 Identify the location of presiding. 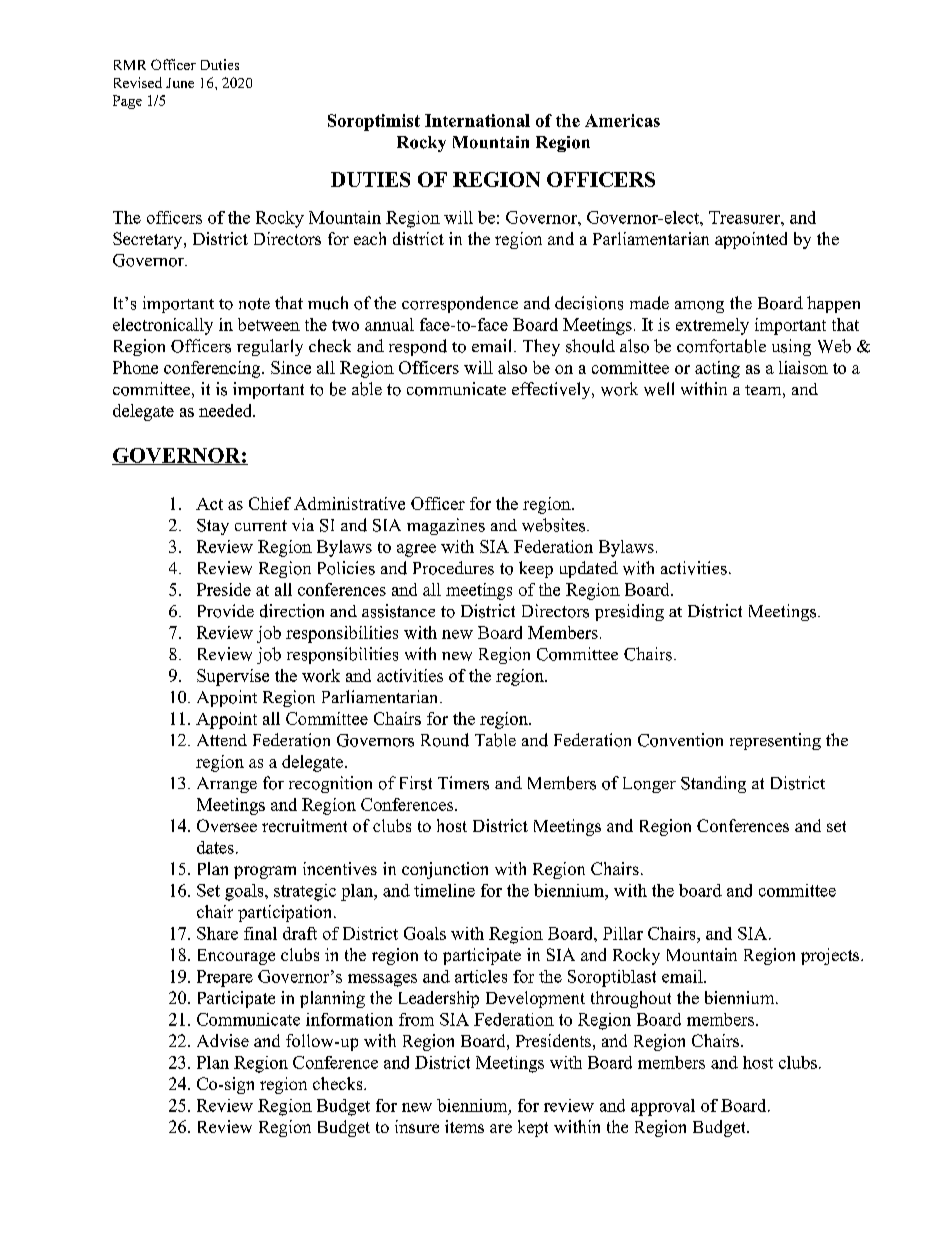
(629, 612).
